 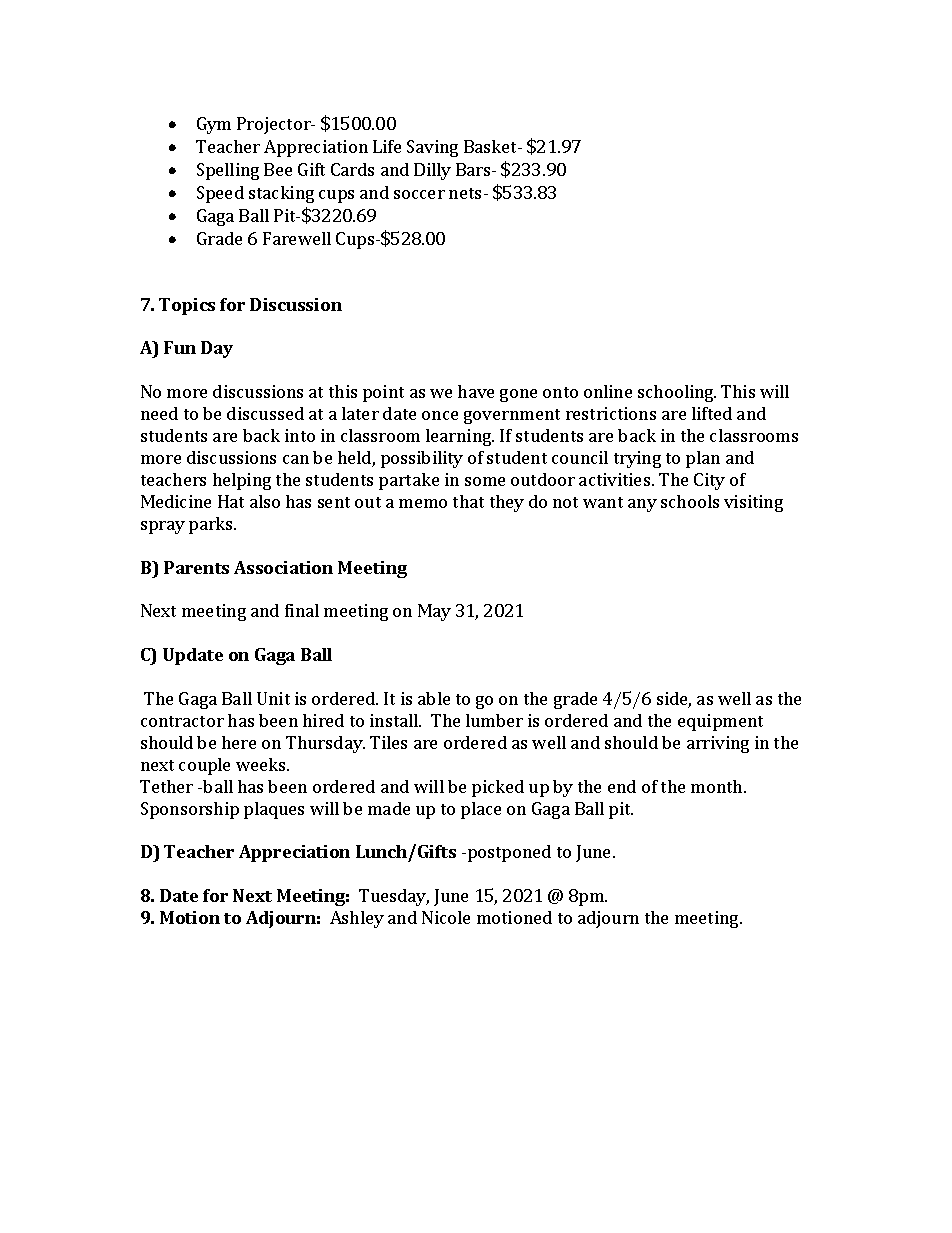 What do you see at coordinates (434, 612) in the screenshot?
I see `May` at bounding box center [434, 612].
